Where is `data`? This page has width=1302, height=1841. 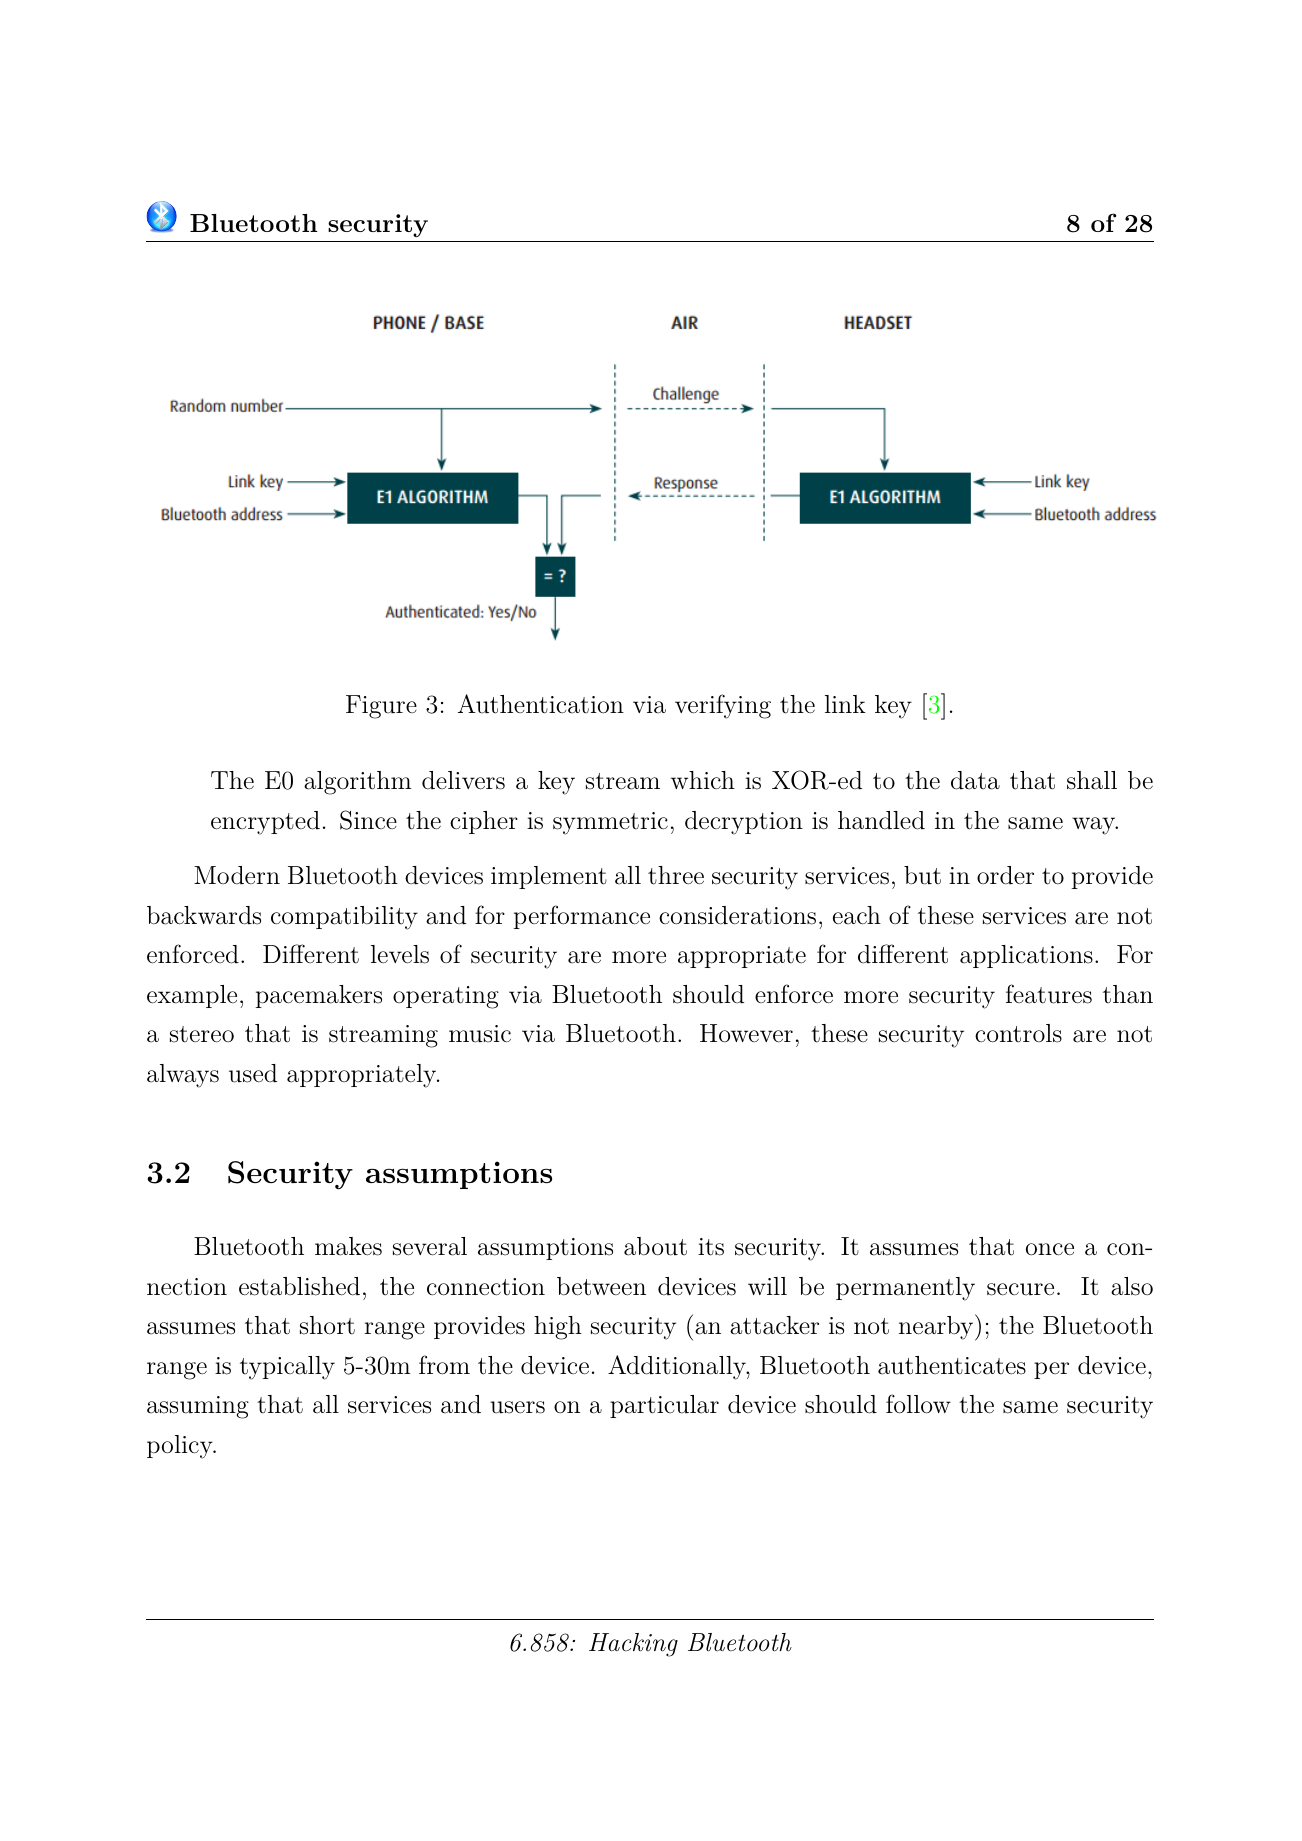
data is located at coordinates (975, 780).
